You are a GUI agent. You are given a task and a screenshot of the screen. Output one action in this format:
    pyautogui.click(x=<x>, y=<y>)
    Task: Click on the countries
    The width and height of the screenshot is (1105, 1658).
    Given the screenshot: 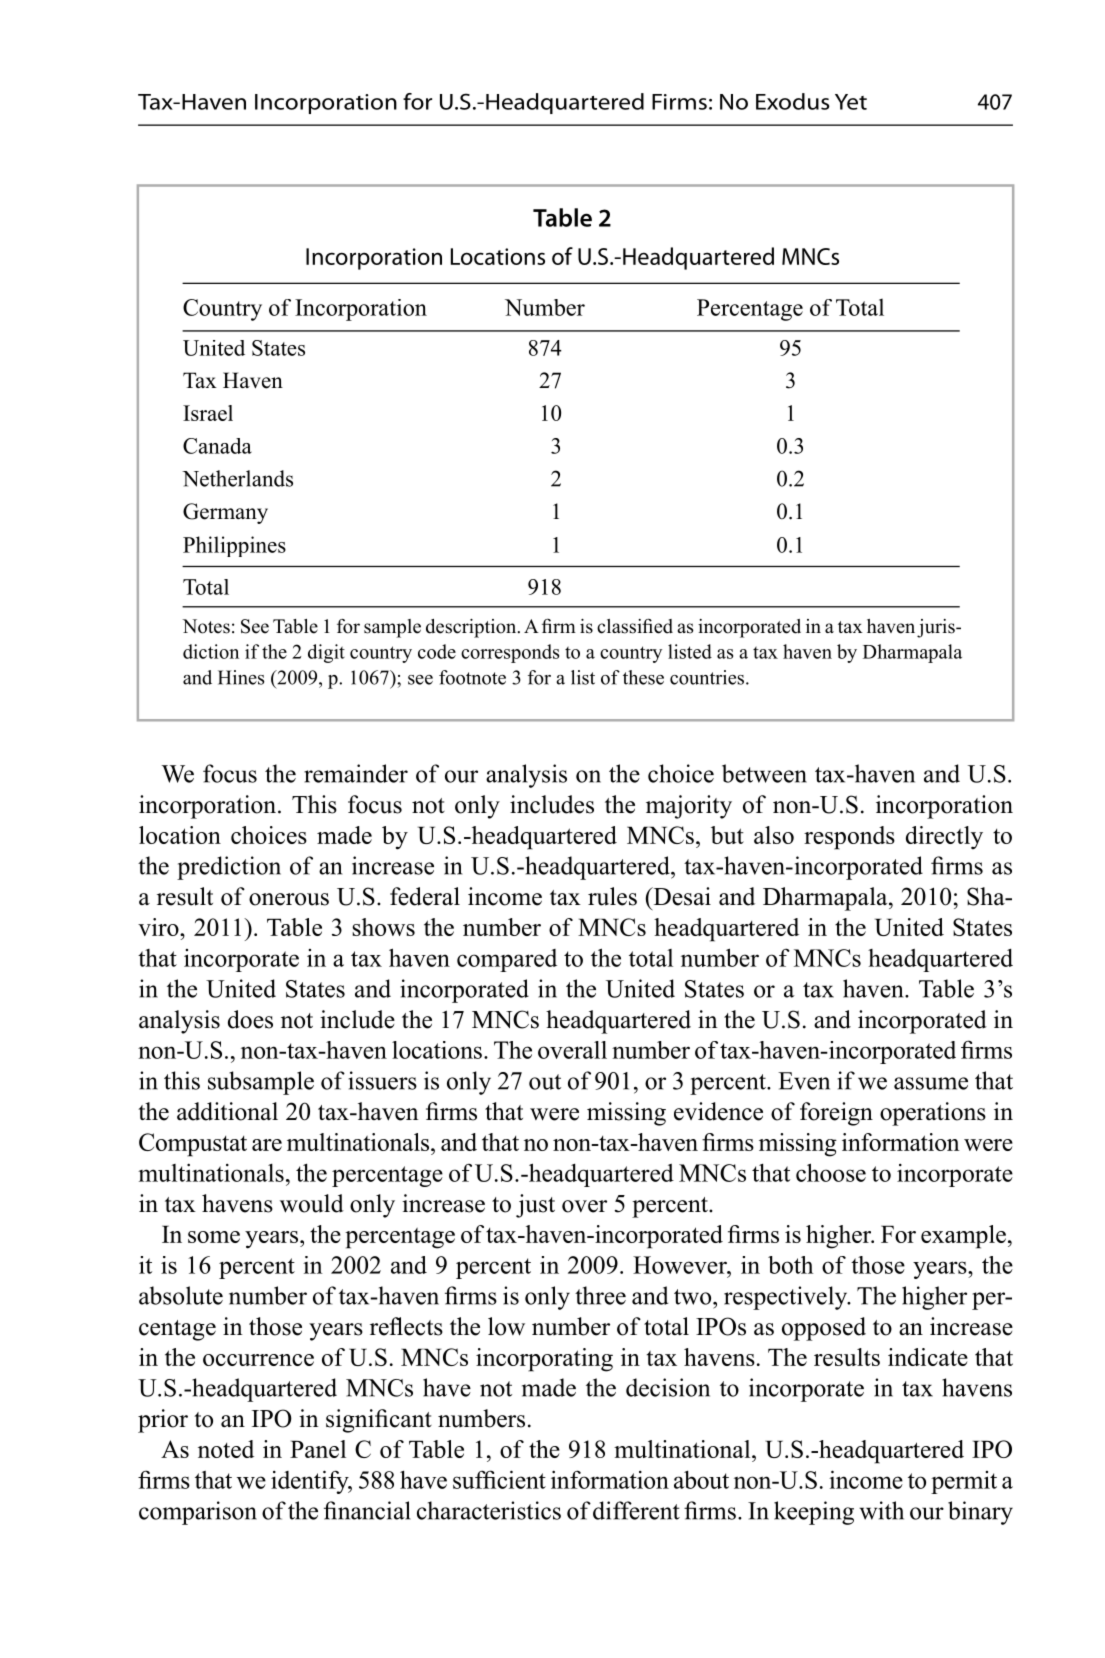 What is the action you would take?
    pyautogui.click(x=707, y=677)
